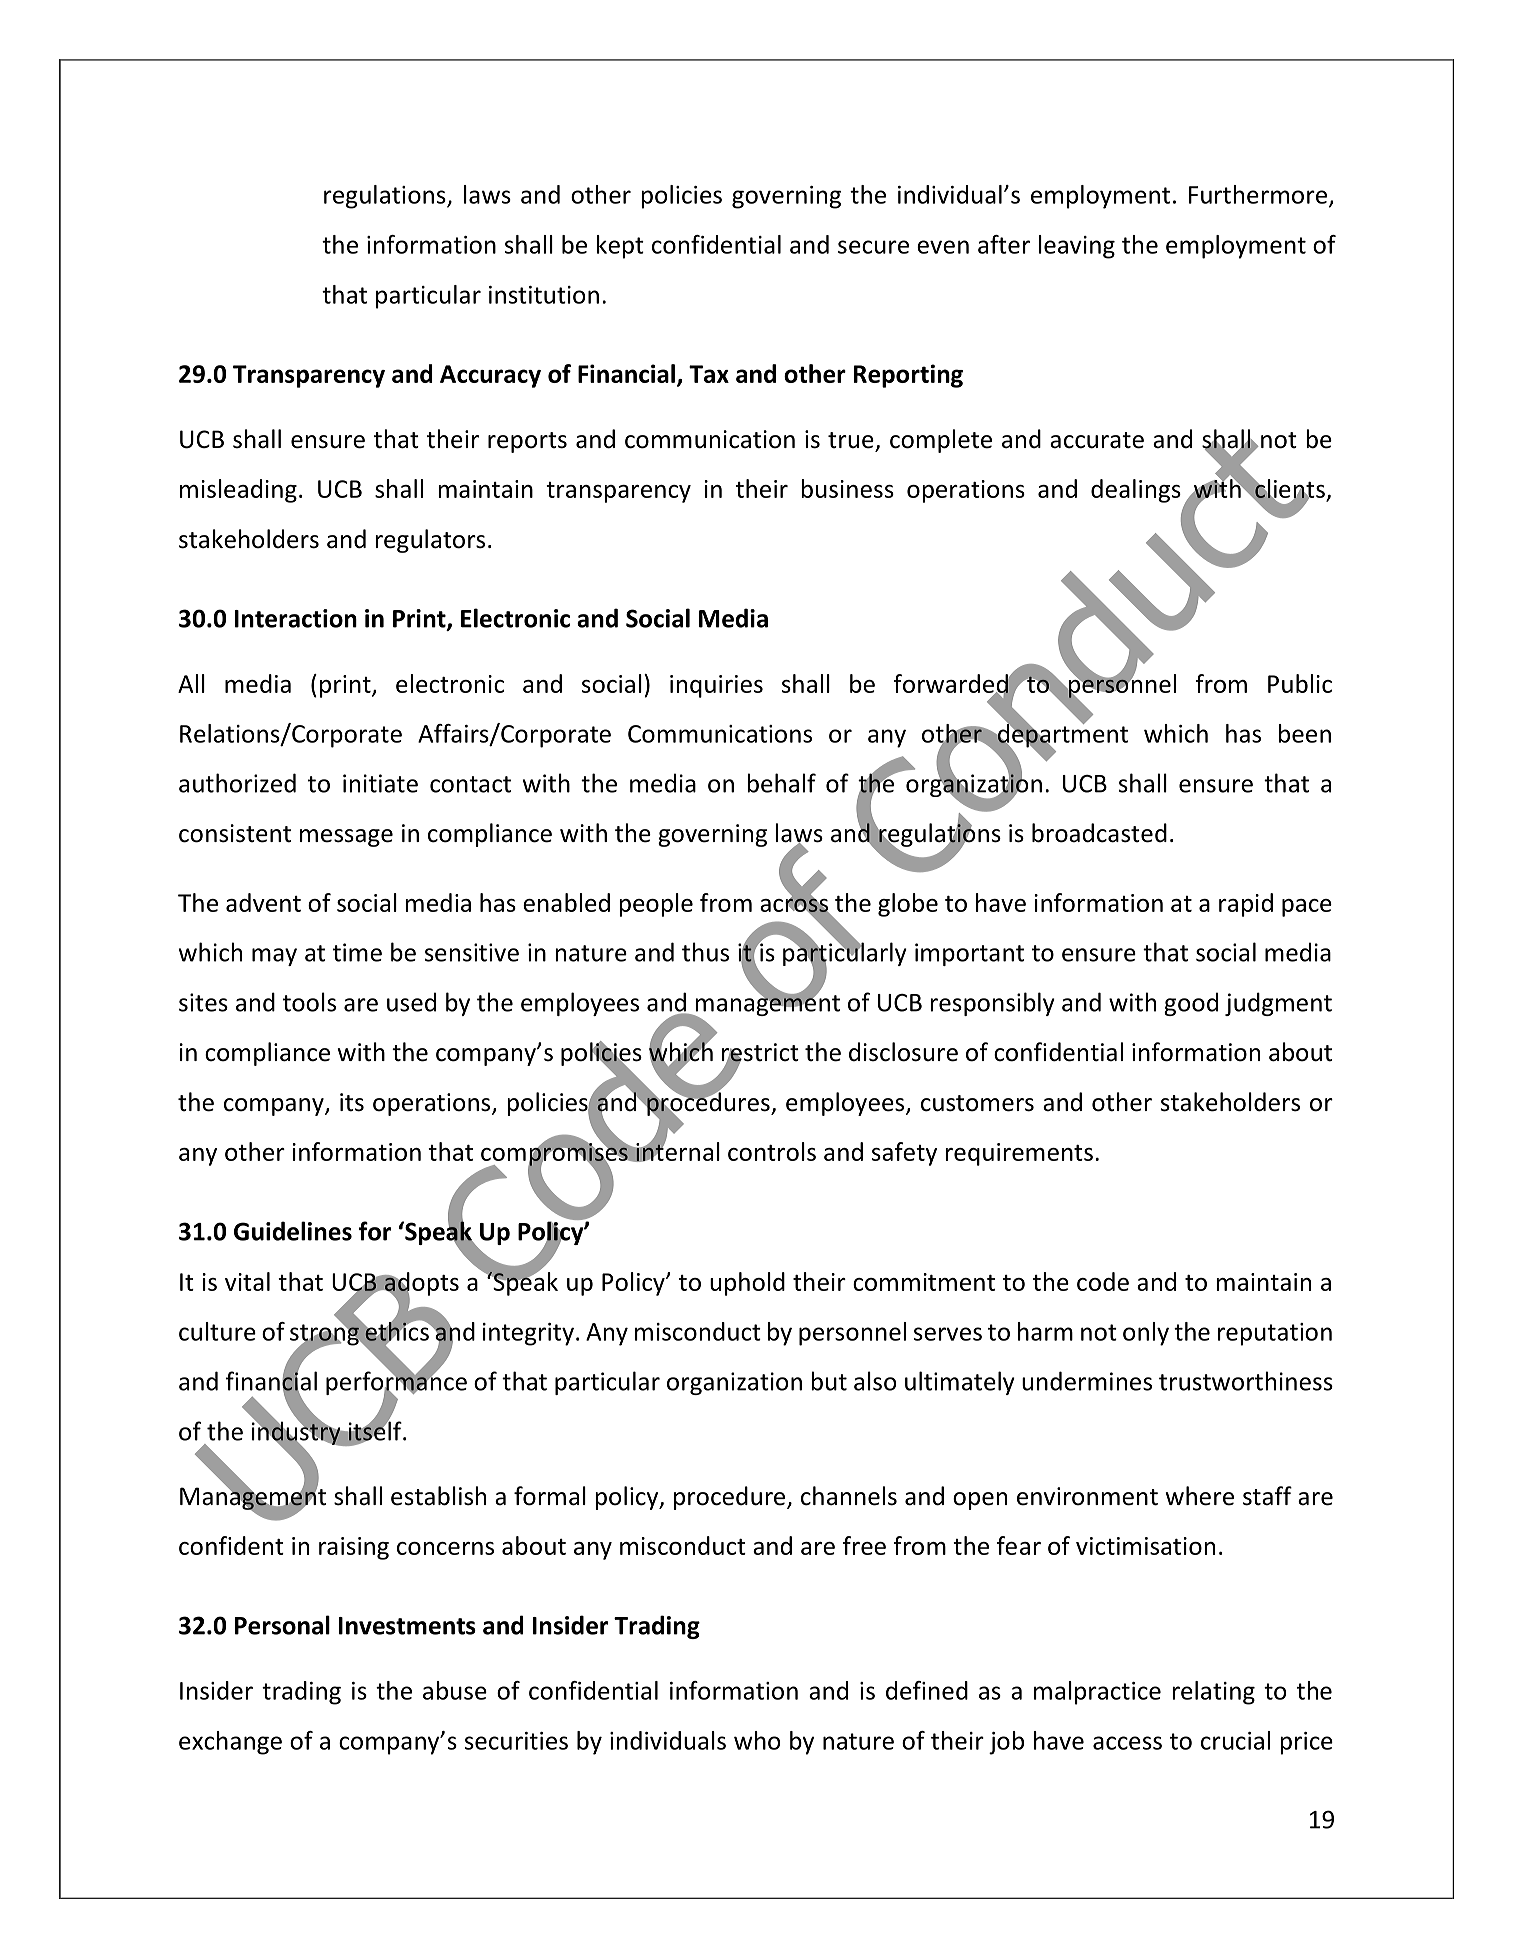  What do you see at coordinates (357, 952) in the page?
I see `time` at bounding box center [357, 952].
